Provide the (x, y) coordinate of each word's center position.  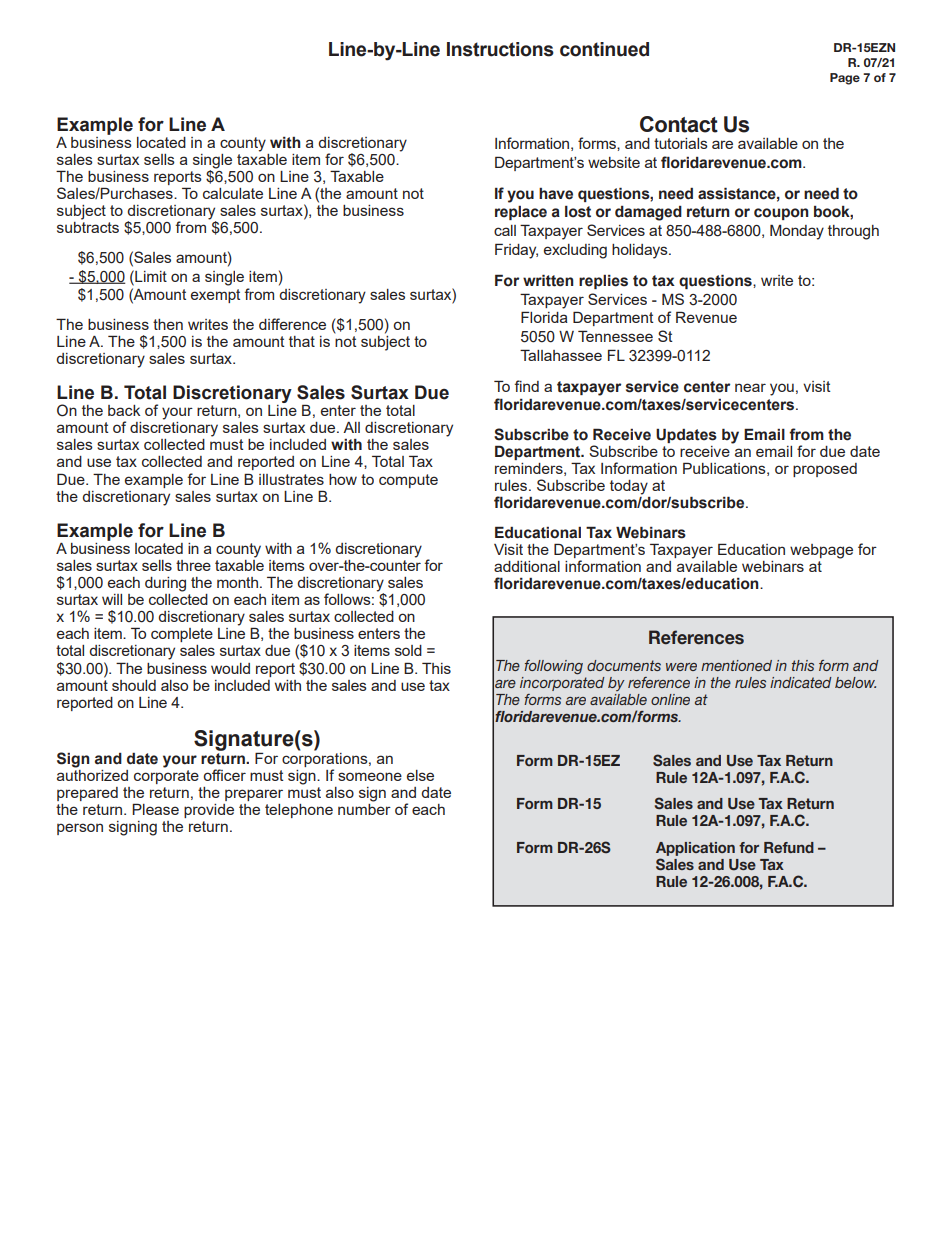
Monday (797, 232)
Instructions (500, 49)
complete (182, 635)
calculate (233, 193)
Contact (679, 124)
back (124, 410)
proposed (825, 470)
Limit (150, 276)
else (420, 775)
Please (155, 809)
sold (408, 650)
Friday (516, 251)
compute (408, 481)
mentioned (736, 665)
